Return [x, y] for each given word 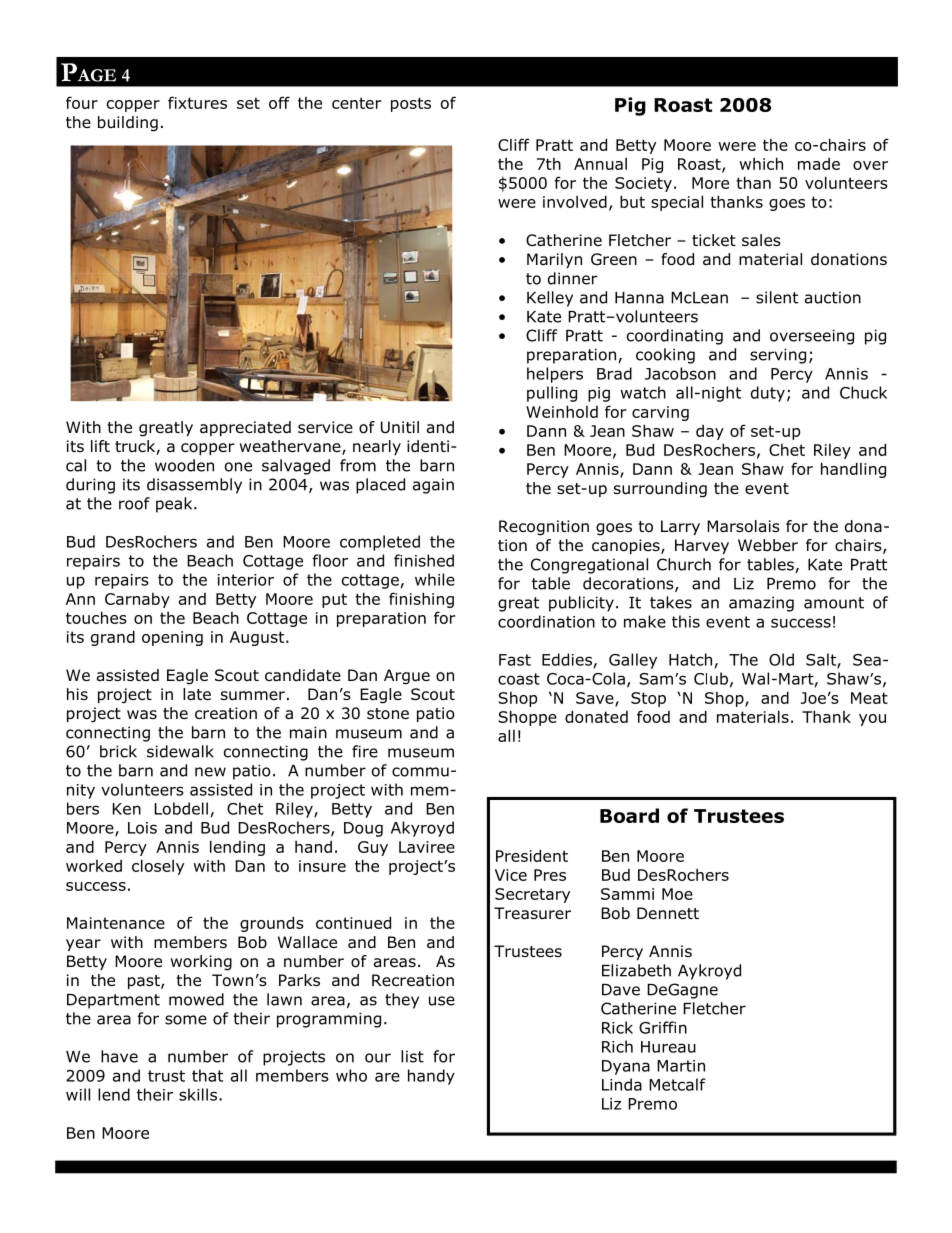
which [761, 164]
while [435, 579]
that [207, 1075]
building [128, 124]
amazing [761, 604]
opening [172, 638]
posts [411, 104]
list [412, 1056]
